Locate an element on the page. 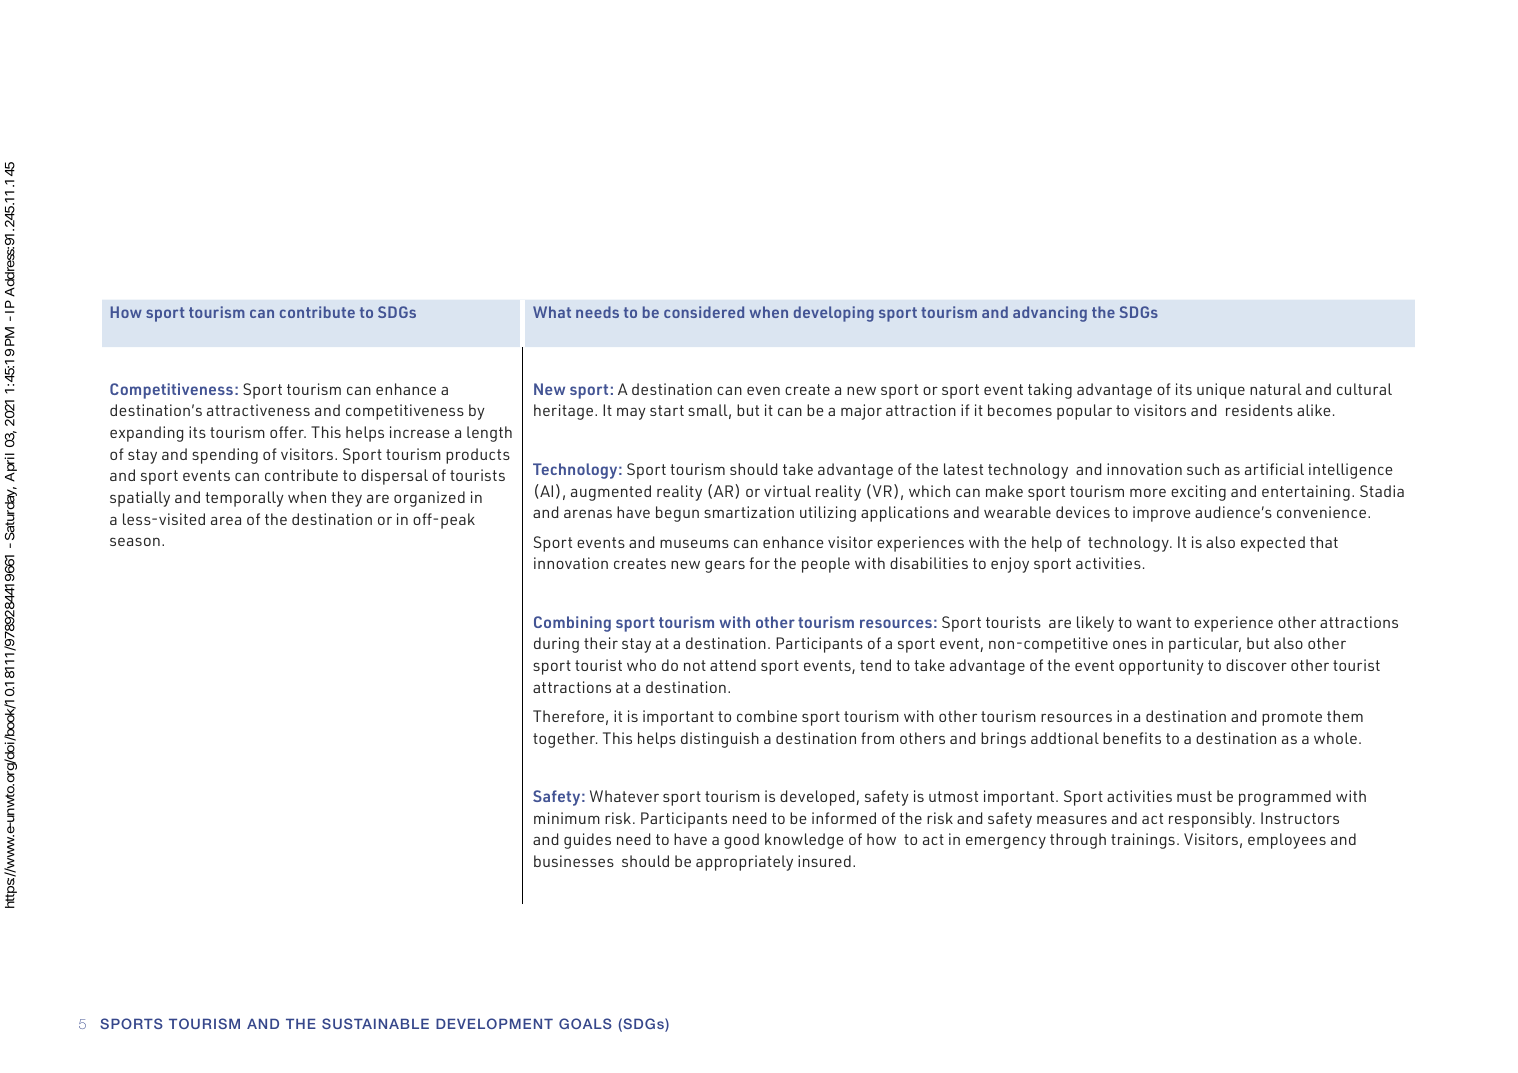 Image resolution: width=1518 pixels, height=1073 pixels. developed is located at coordinates (818, 798).
